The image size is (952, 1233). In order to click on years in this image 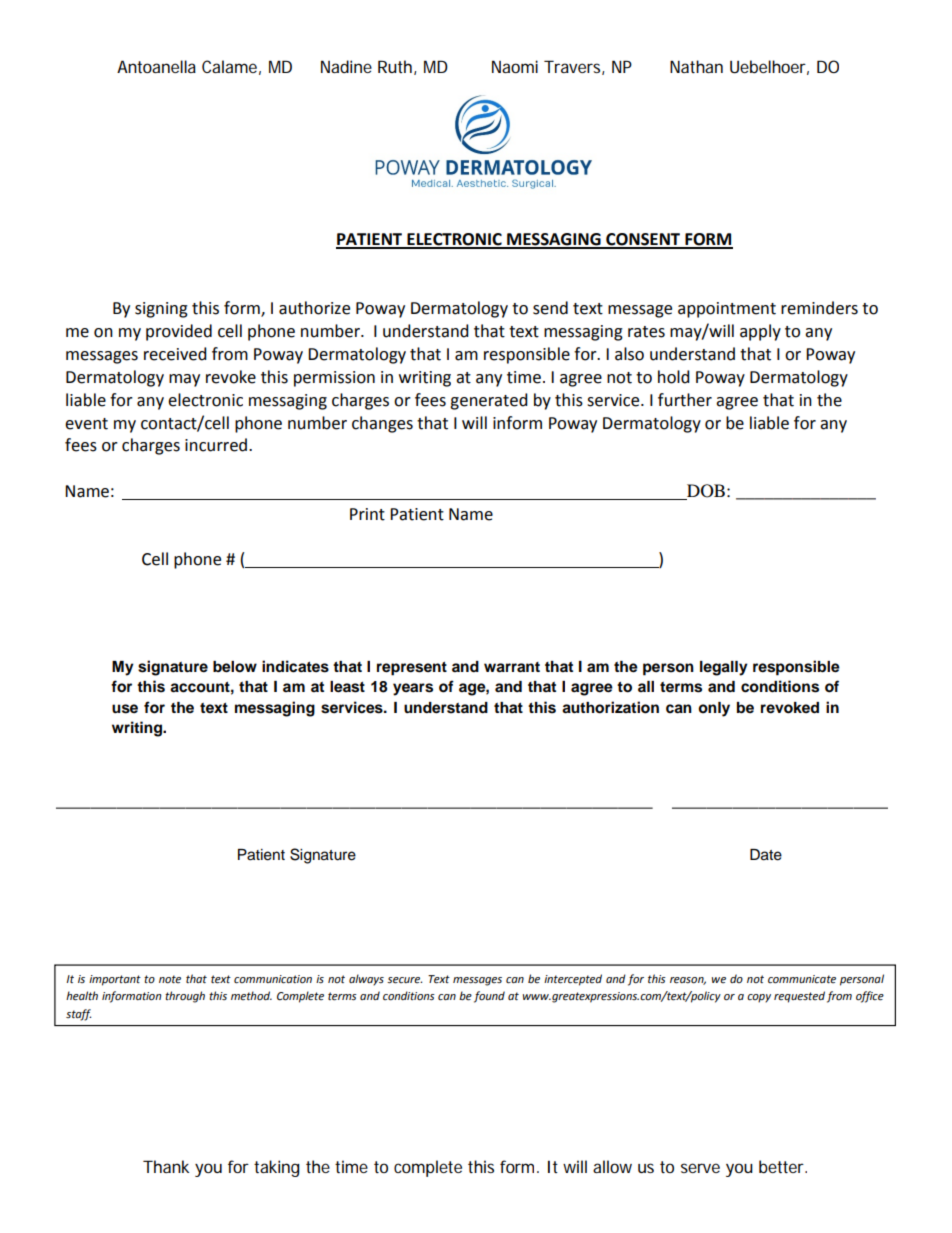, I will do `click(413, 689)`.
